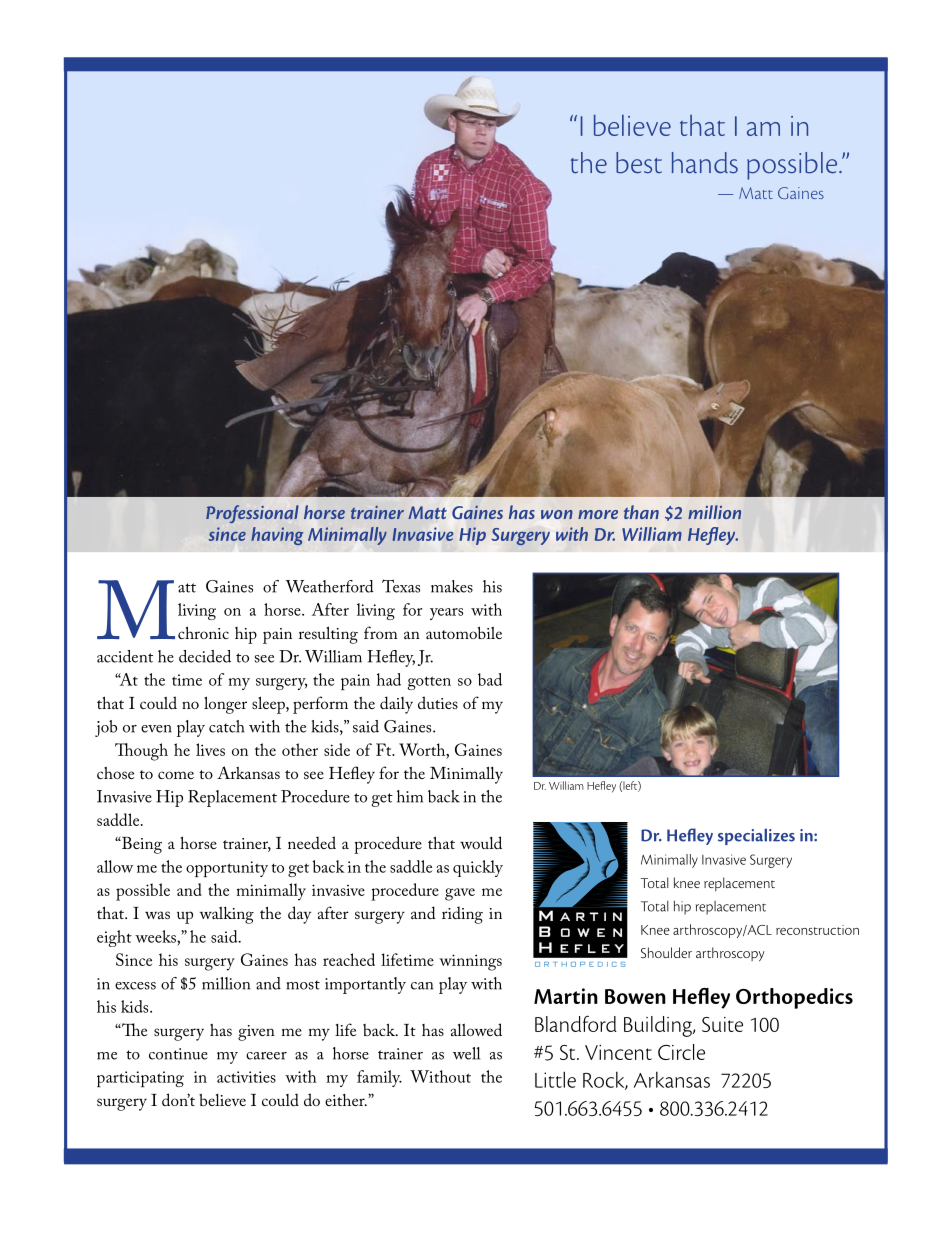 The image size is (952, 1233). What do you see at coordinates (639, 163) in the screenshot?
I see `best` at bounding box center [639, 163].
